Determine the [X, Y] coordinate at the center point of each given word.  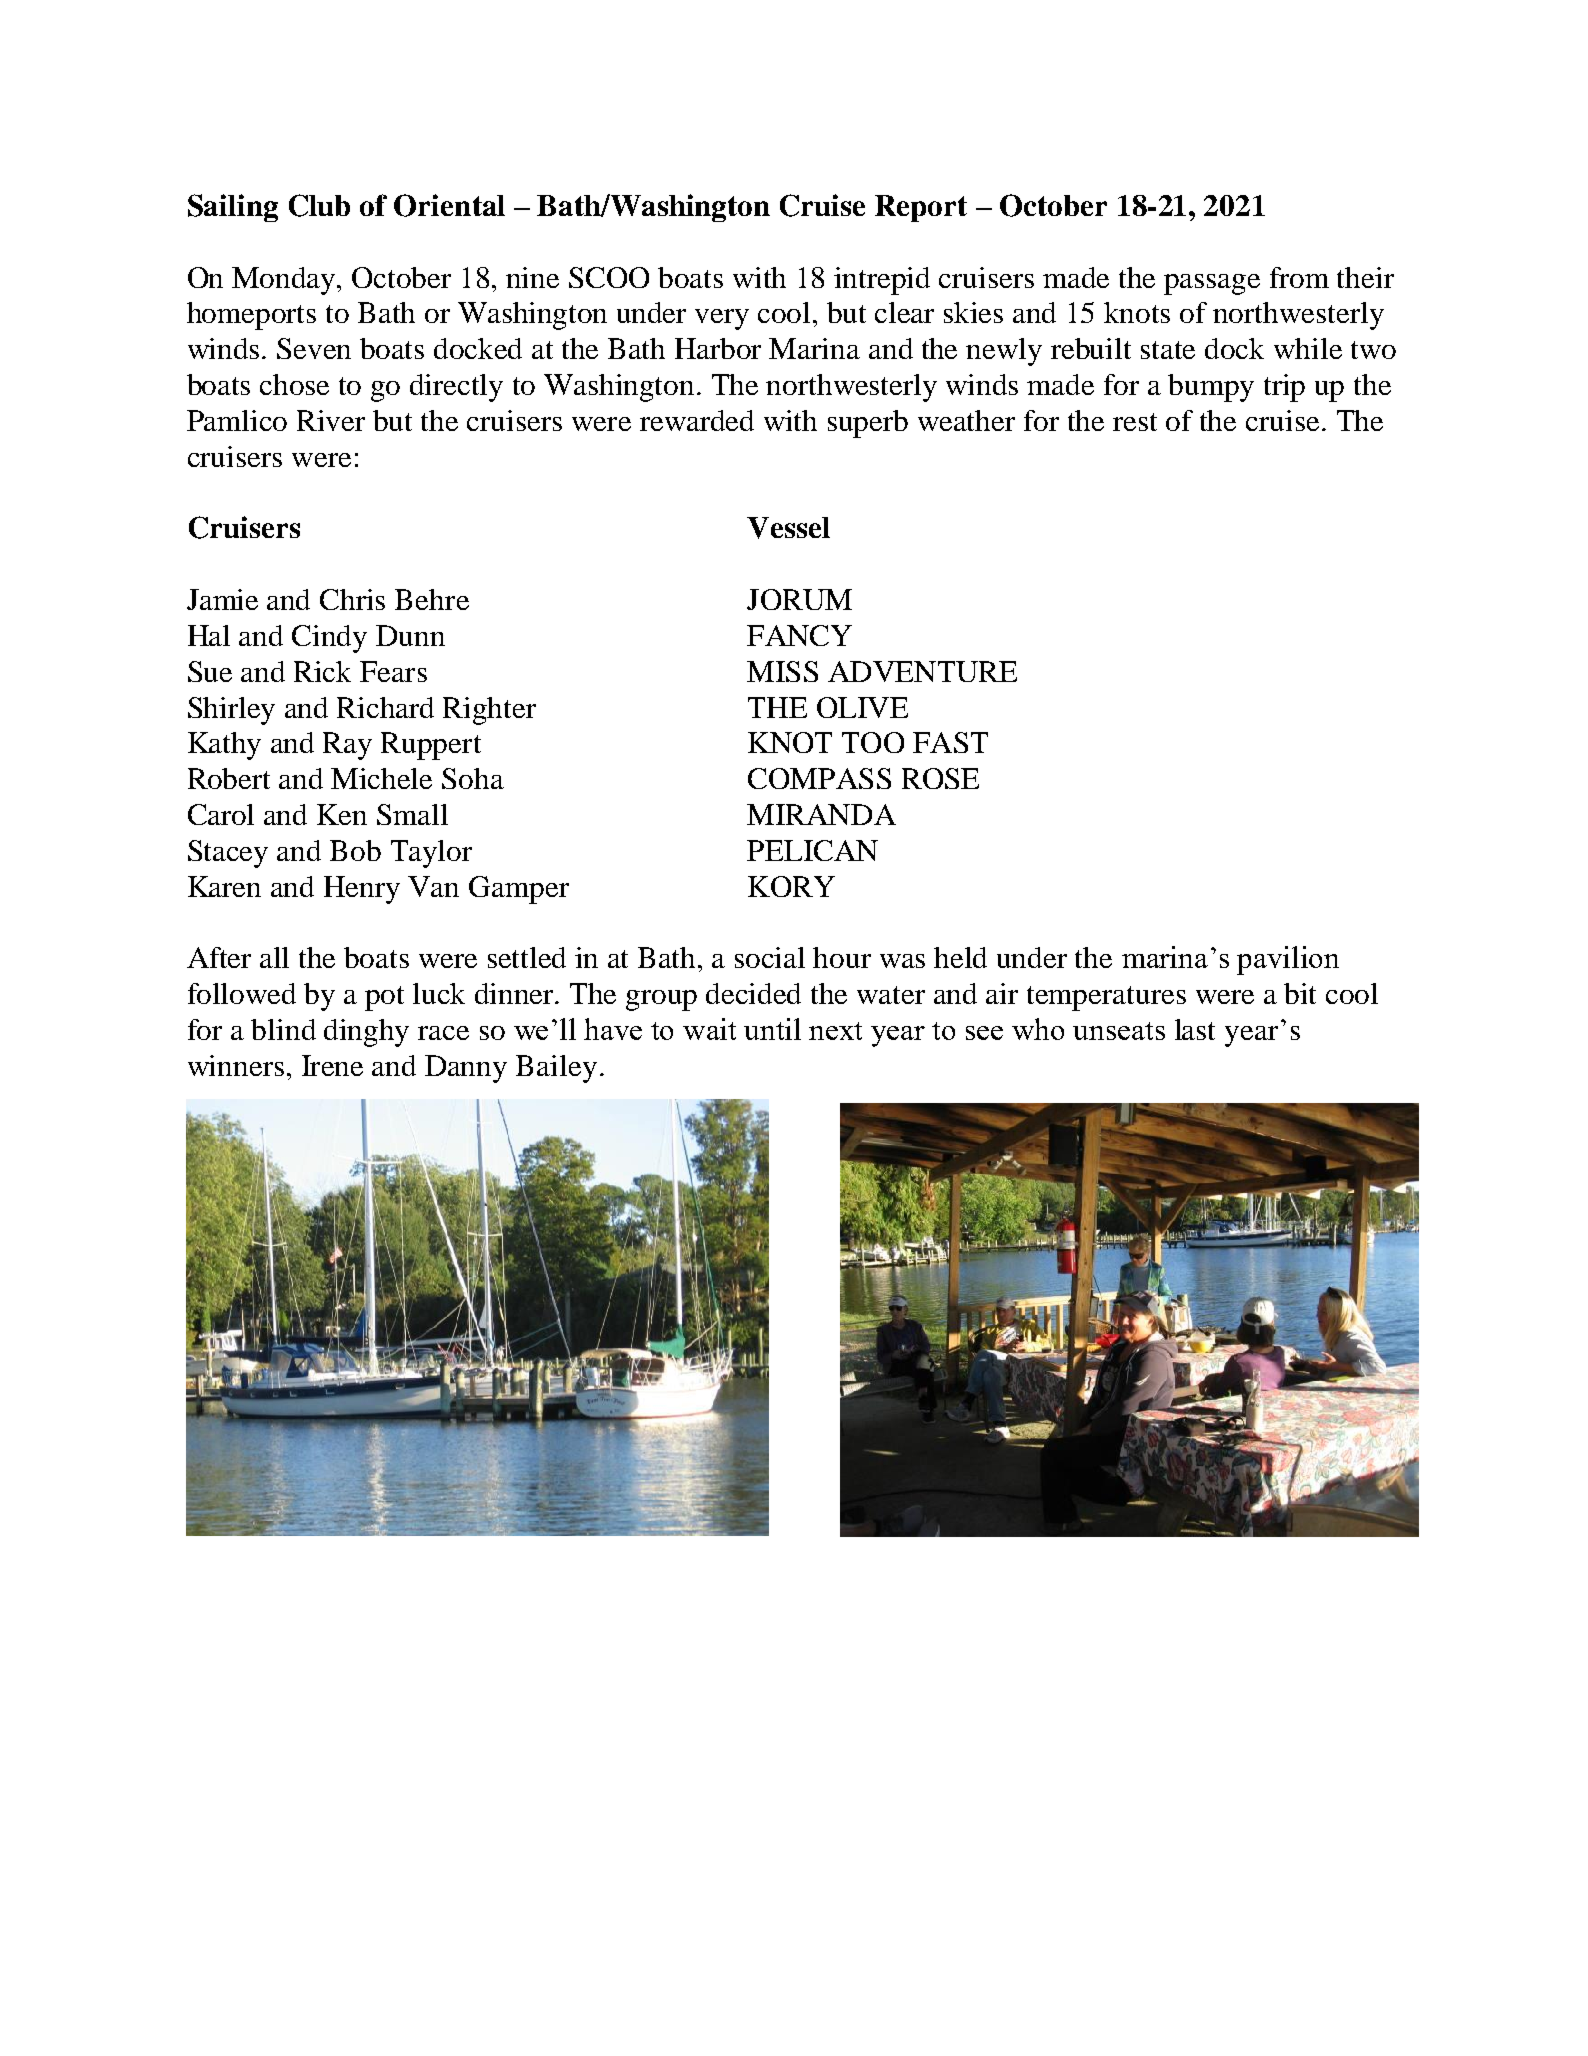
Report [921, 208]
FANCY [799, 635]
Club [319, 205]
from [1299, 277]
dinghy [366, 1033]
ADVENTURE [922, 671]
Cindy [329, 639]
